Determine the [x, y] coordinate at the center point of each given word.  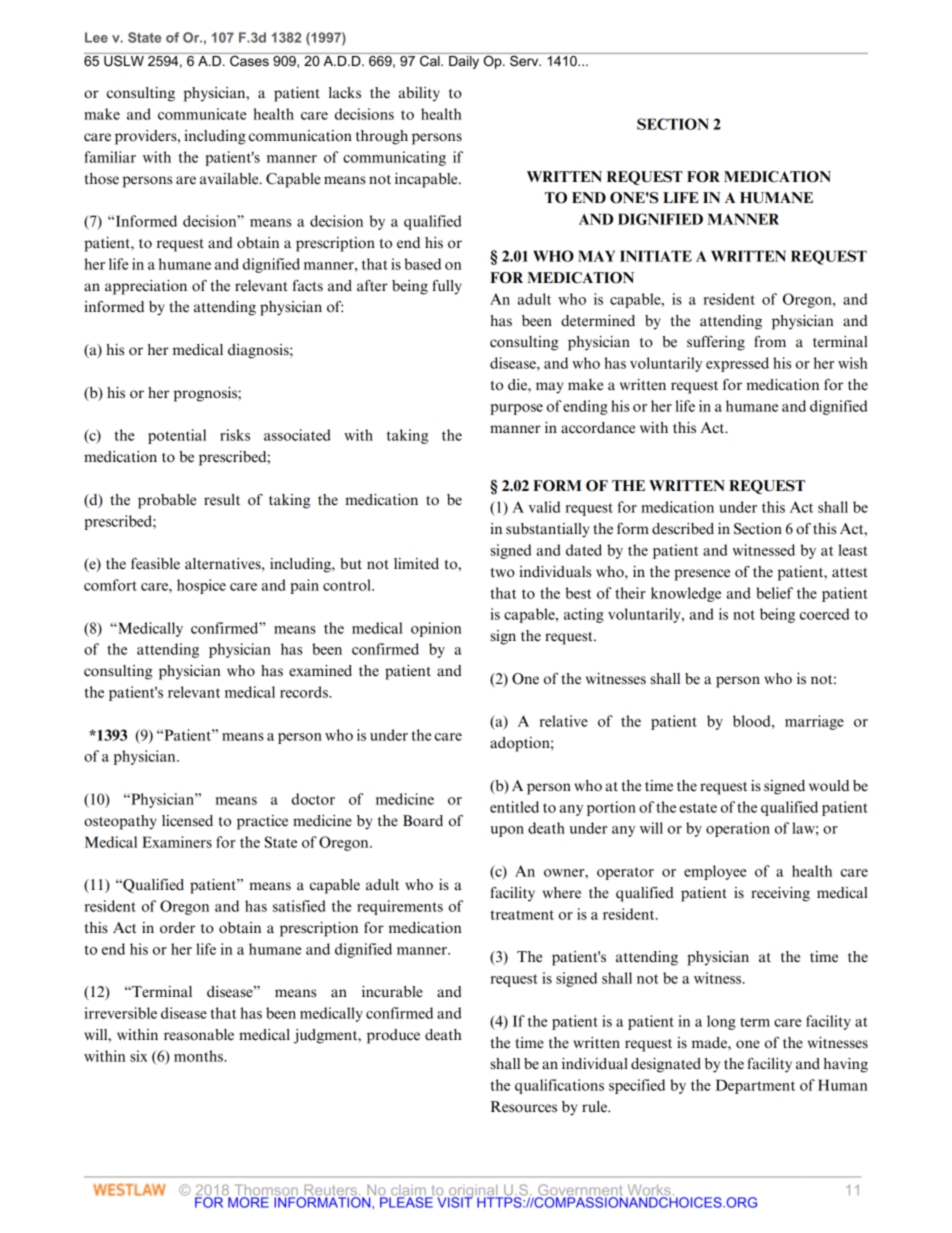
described [683, 529]
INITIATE [656, 256]
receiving [780, 894]
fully [447, 287]
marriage [814, 722]
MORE [248, 1201]
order [177, 928]
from [770, 342]
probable [167, 501]
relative [563, 721]
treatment [522, 915]
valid [545, 507]
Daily [464, 61]
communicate [202, 114]
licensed [187, 821]
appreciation [146, 287]
